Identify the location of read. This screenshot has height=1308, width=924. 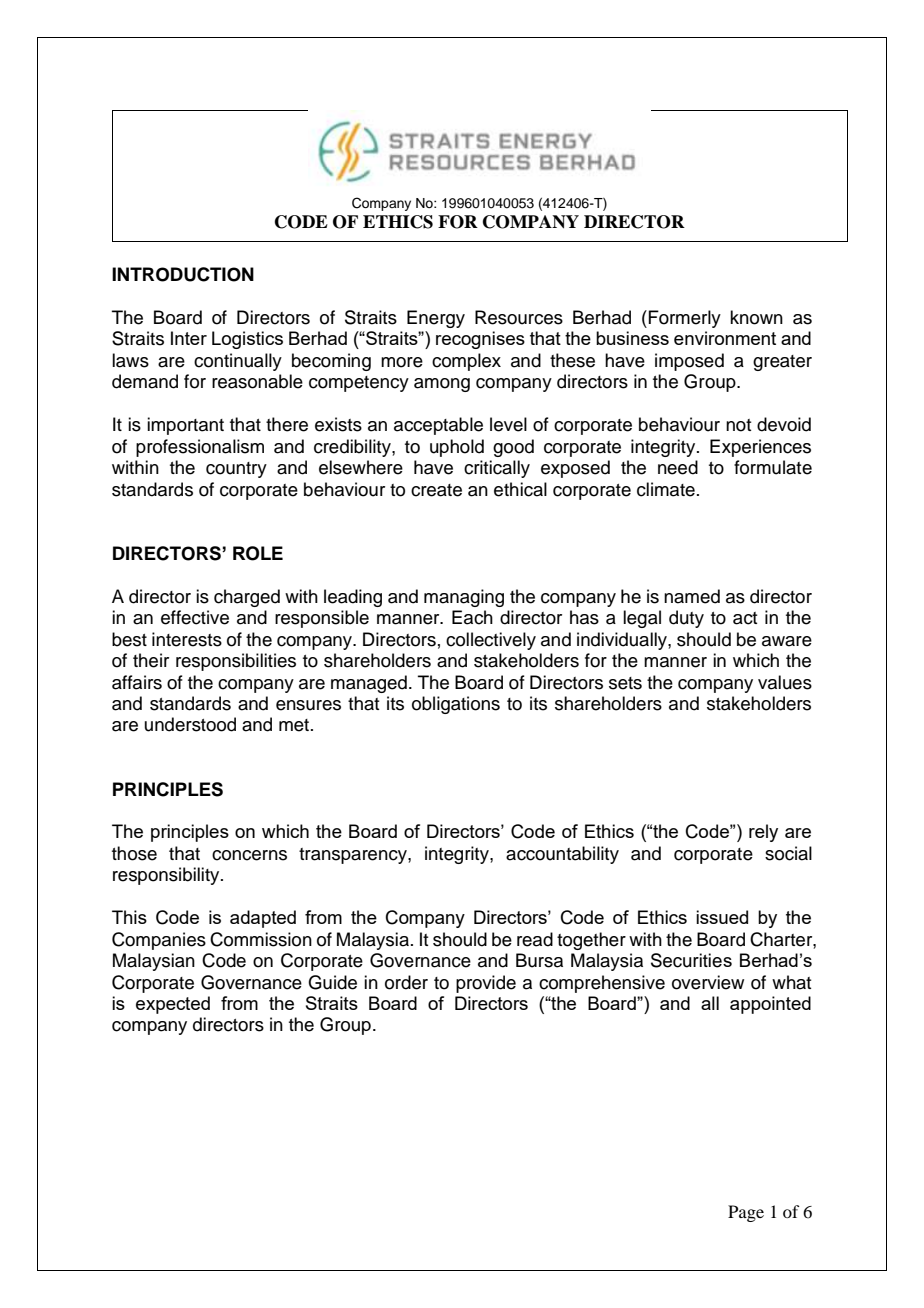
(535, 939).
